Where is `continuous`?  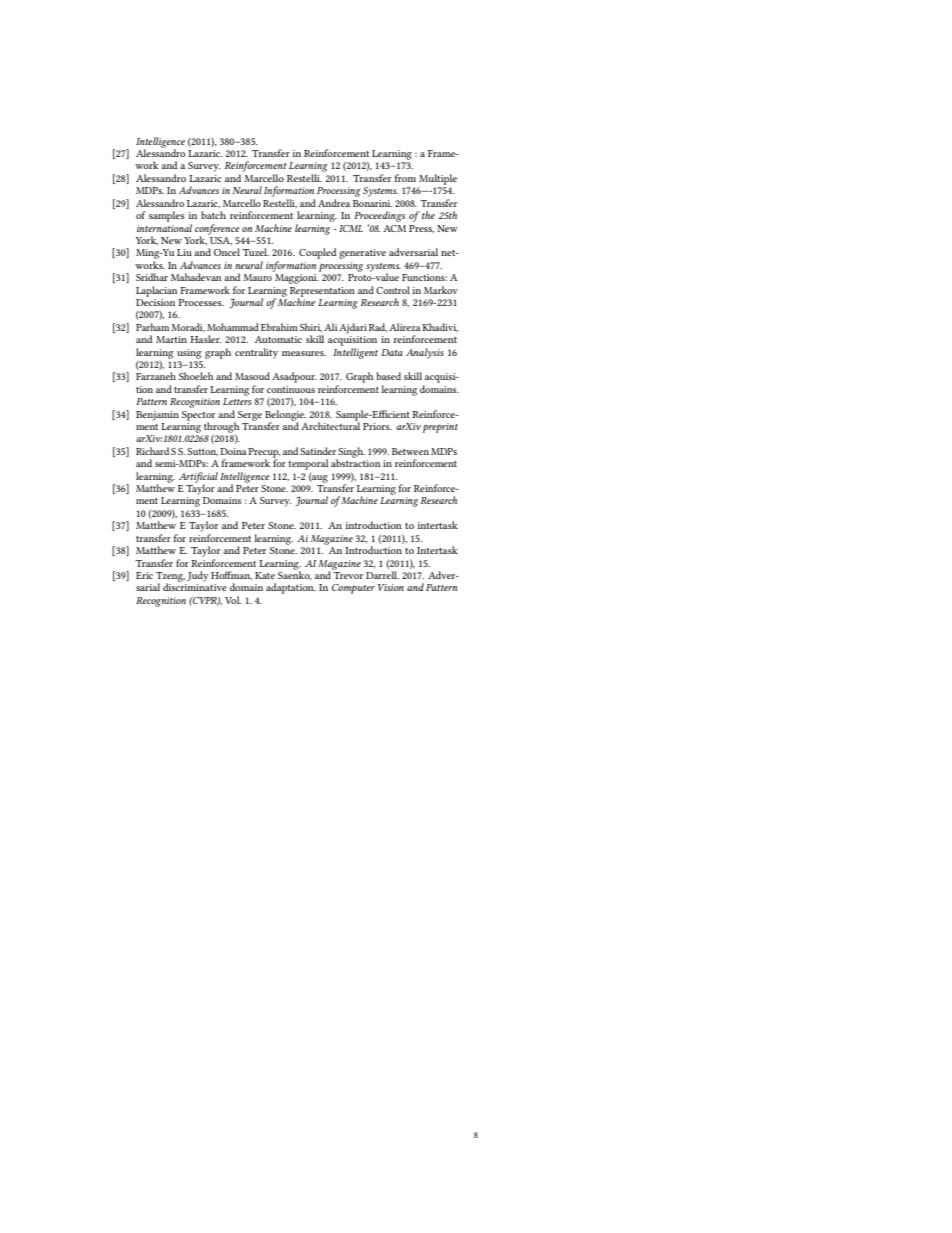 continuous is located at coordinates (291, 389).
